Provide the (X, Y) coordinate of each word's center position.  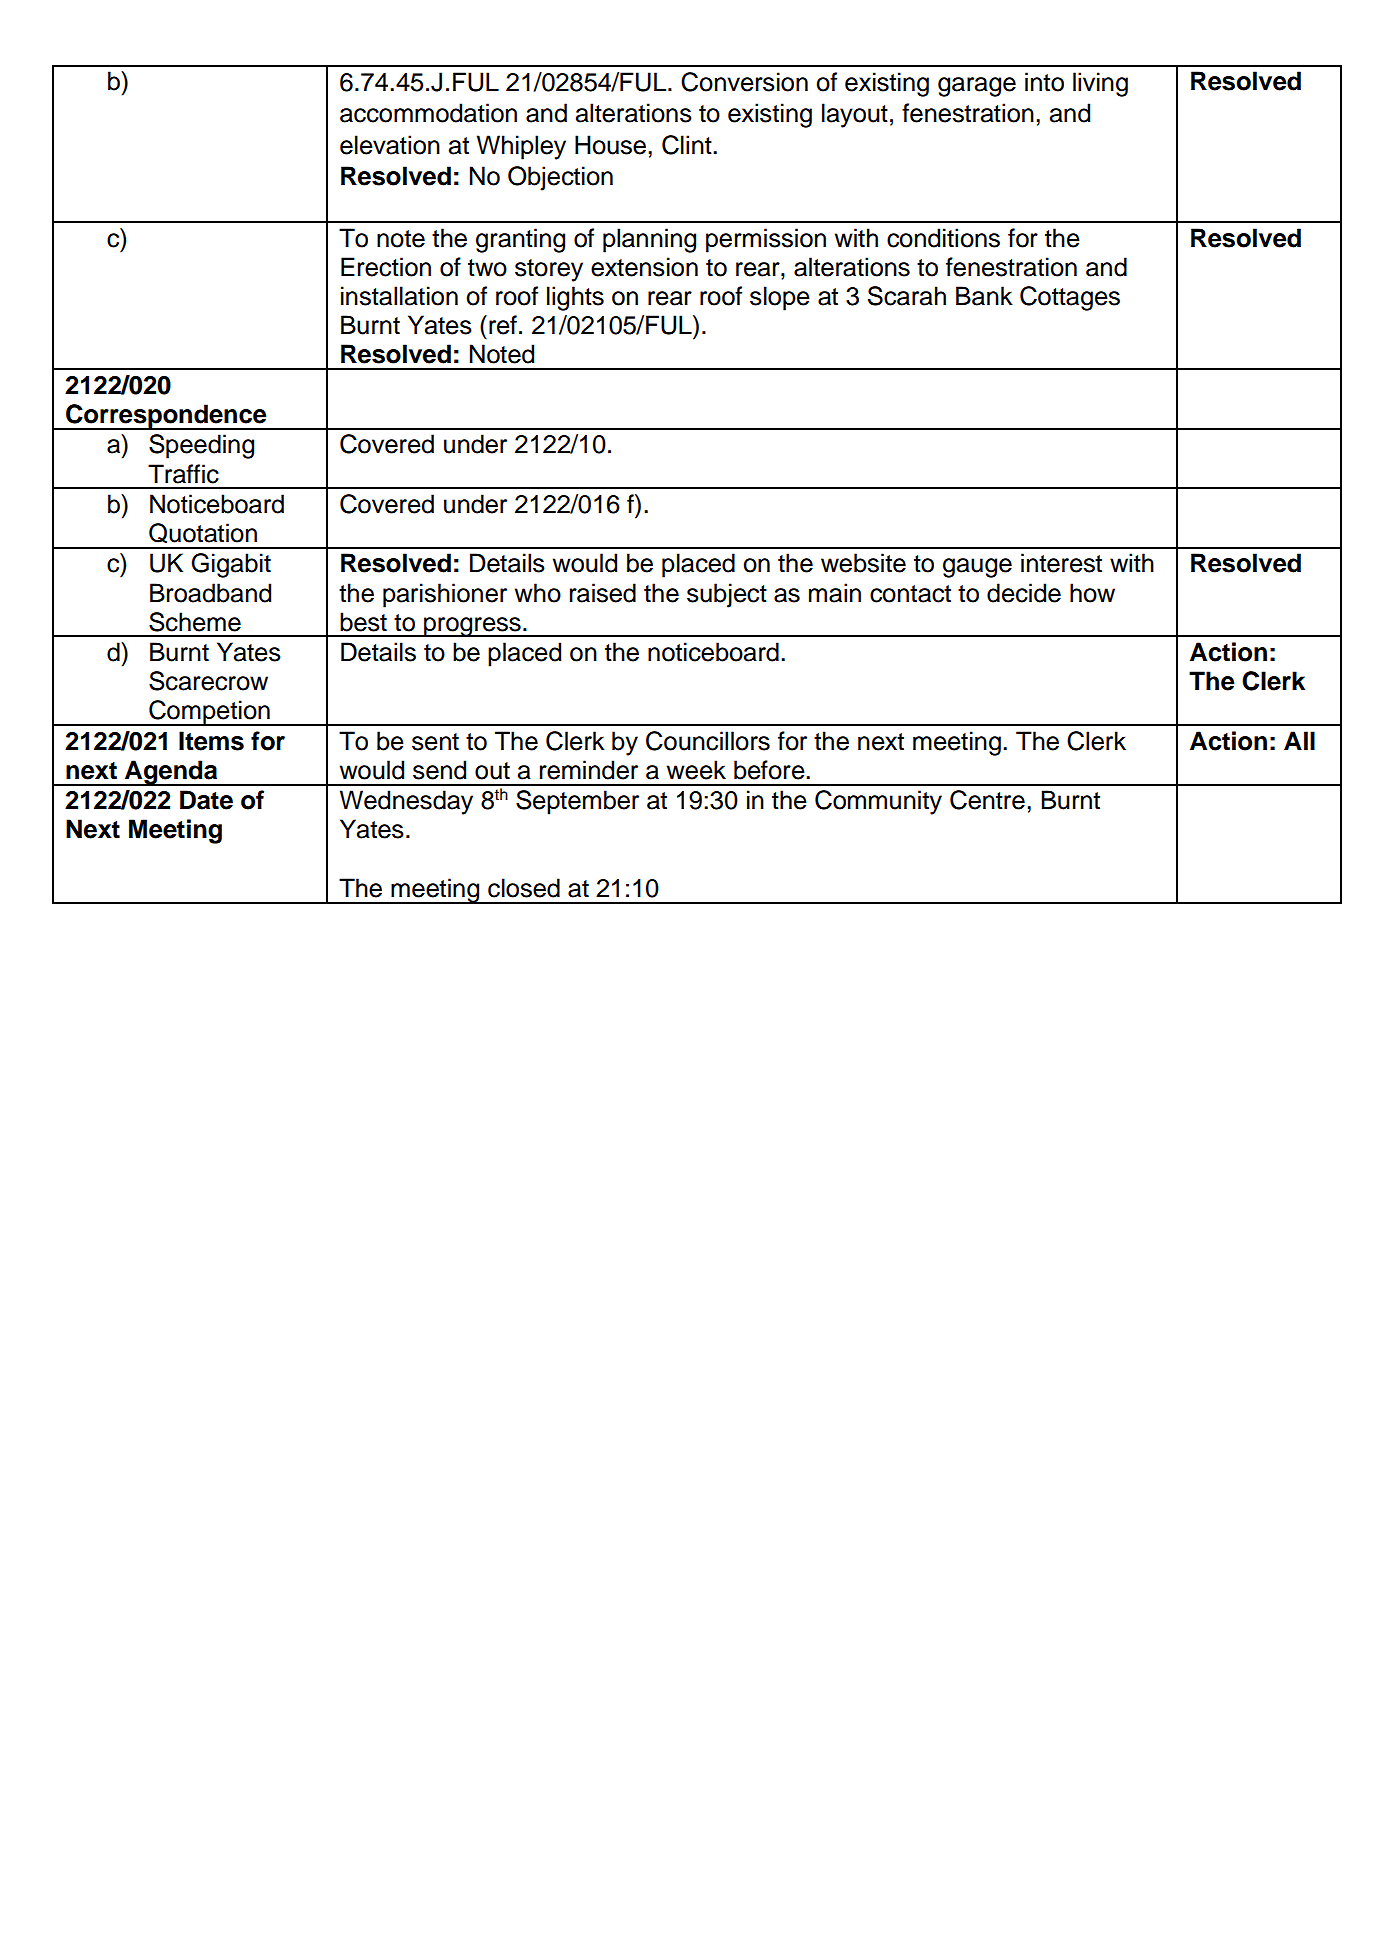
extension (644, 267)
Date (206, 800)
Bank (984, 296)
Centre (987, 800)
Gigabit (231, 565)
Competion (209, 713)
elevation (390, 145)
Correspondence (166, 417)
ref (503, 325)
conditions (943, 238)
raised (603, 593)
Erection (386, 267)
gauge (977, 568)
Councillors (708, 741)
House (610, 145)
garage (977, 87)
